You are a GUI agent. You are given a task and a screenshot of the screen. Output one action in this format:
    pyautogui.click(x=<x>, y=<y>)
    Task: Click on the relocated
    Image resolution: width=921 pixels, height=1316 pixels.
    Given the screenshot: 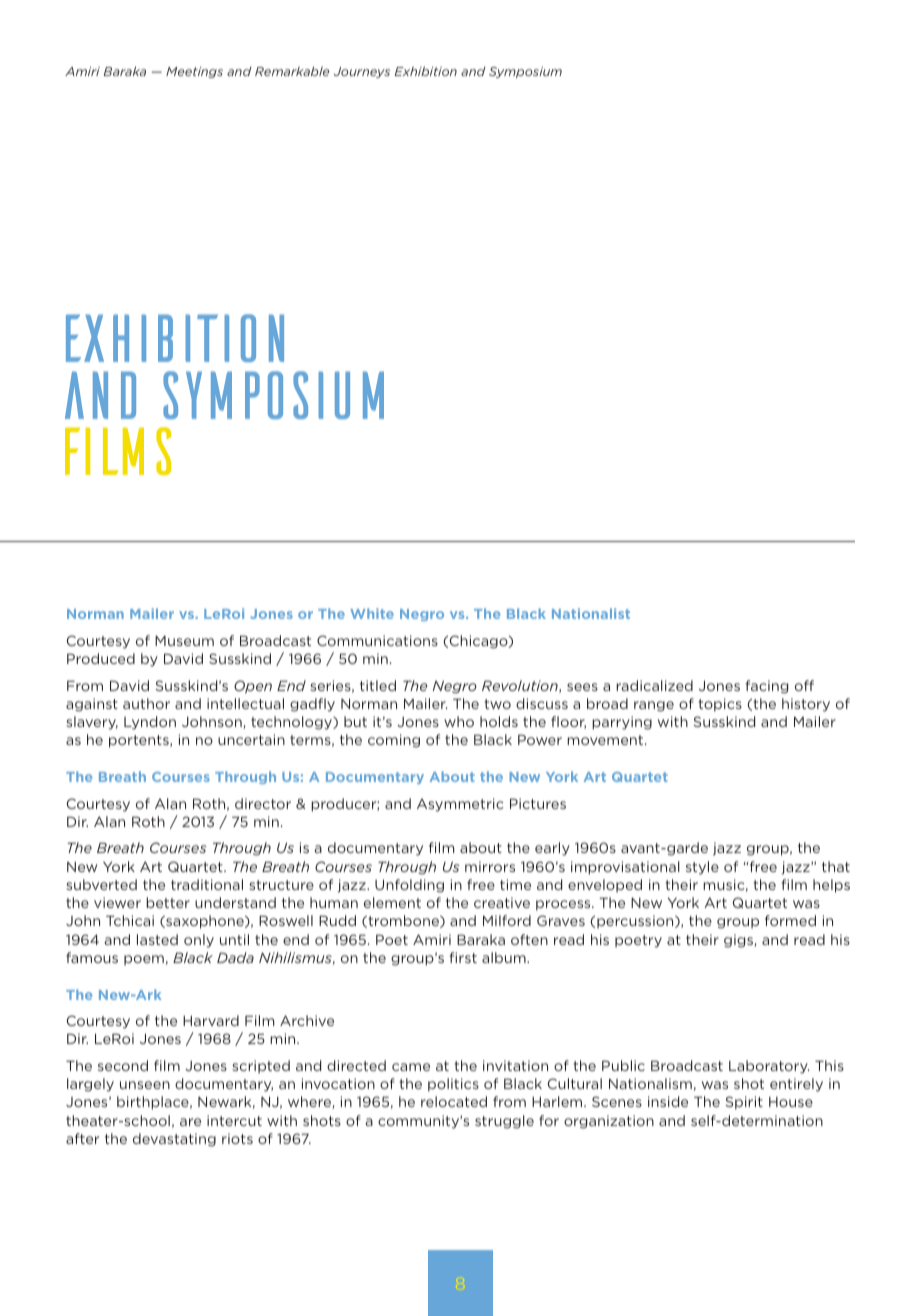 What is the action you would take?
    pyautogui.click(x=454, y=1101)
